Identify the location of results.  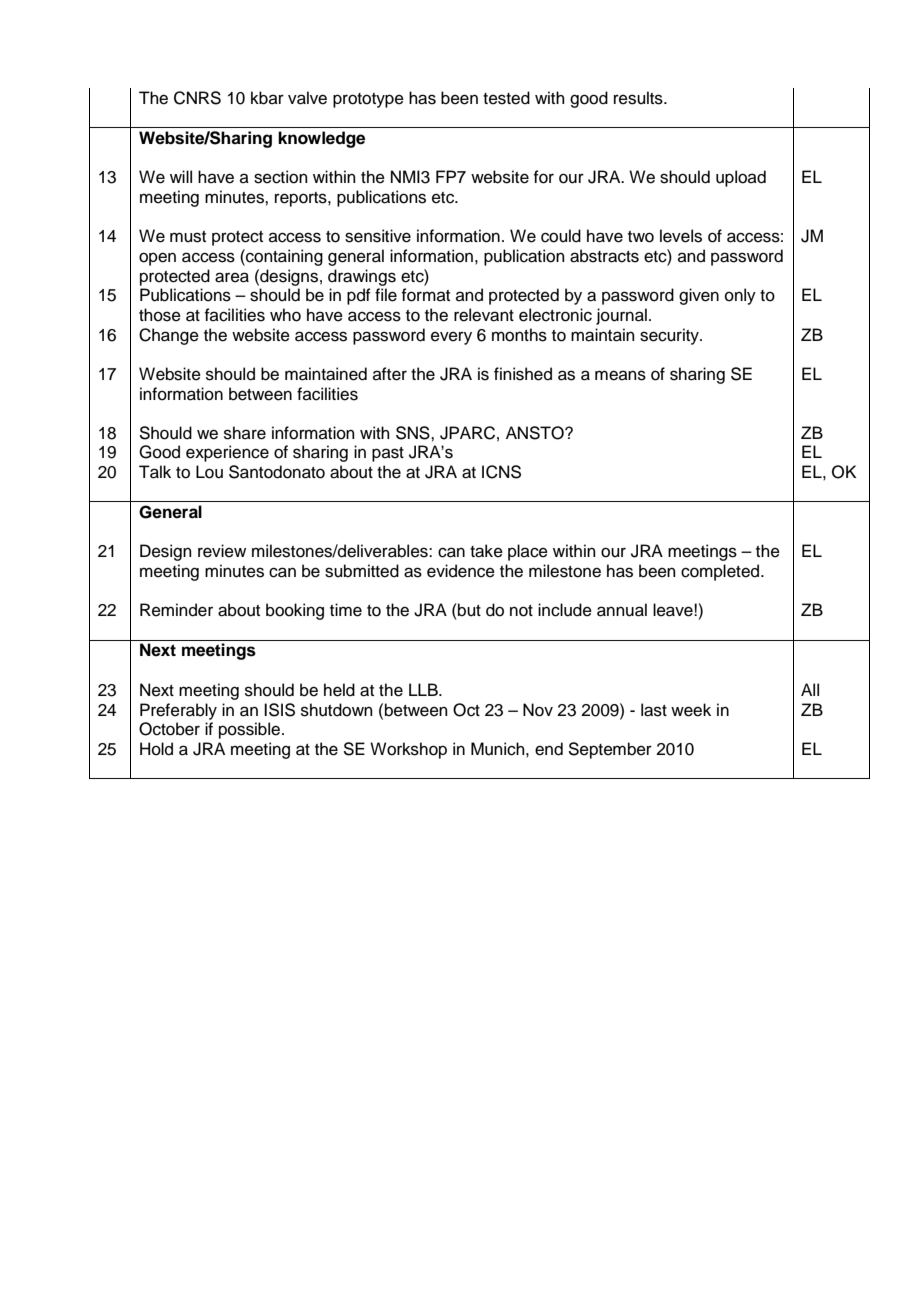
(639, 98).
